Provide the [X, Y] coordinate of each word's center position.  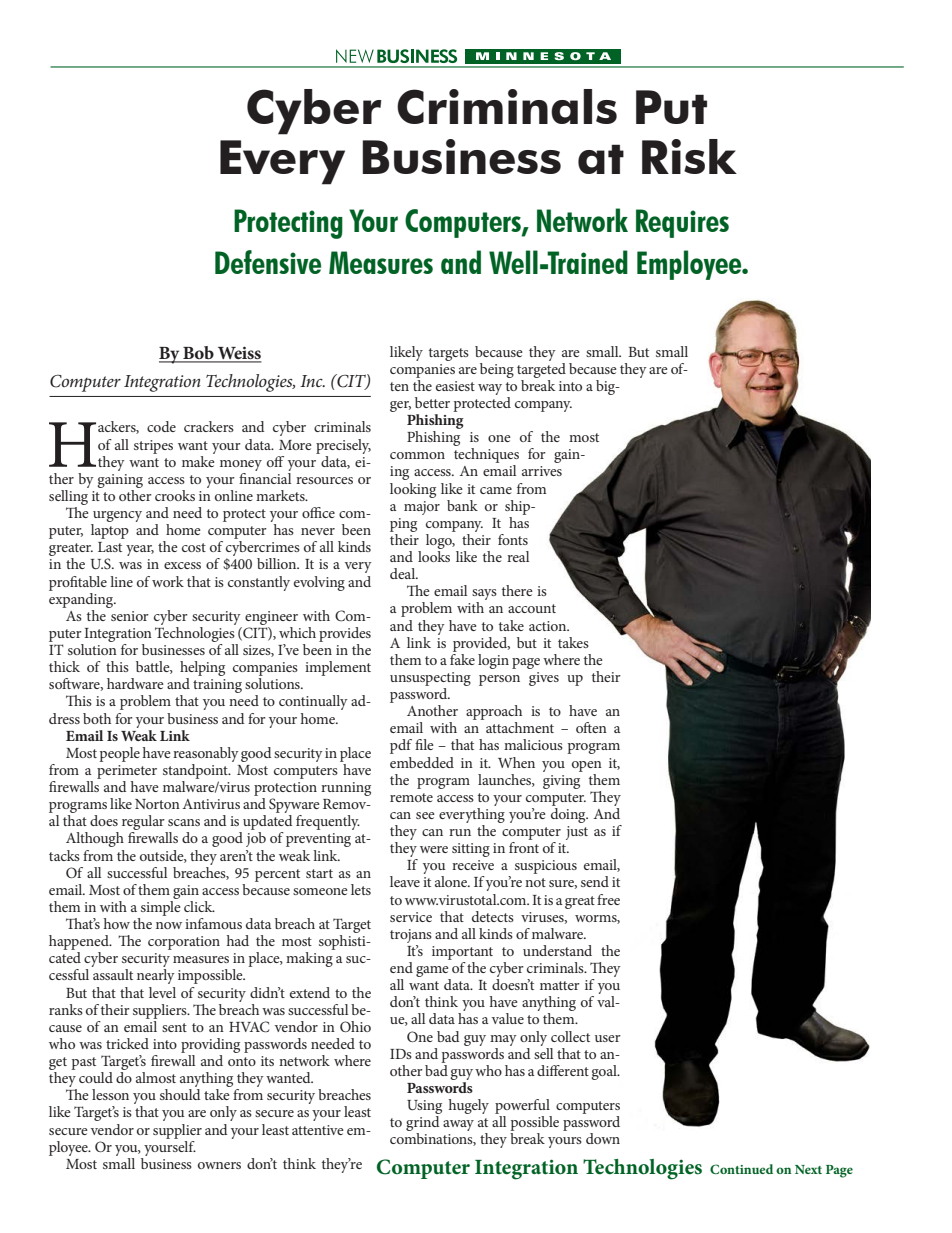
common [417, 455]
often [591, 727]
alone [452, 881]
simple [161, 907]
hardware [135, 683]
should [180, 1094]
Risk [689, 156]
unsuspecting [430, 679]
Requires [682, 223]
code [161, 426]
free [608, 899]
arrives [542, 471]
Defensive [268, 262]
